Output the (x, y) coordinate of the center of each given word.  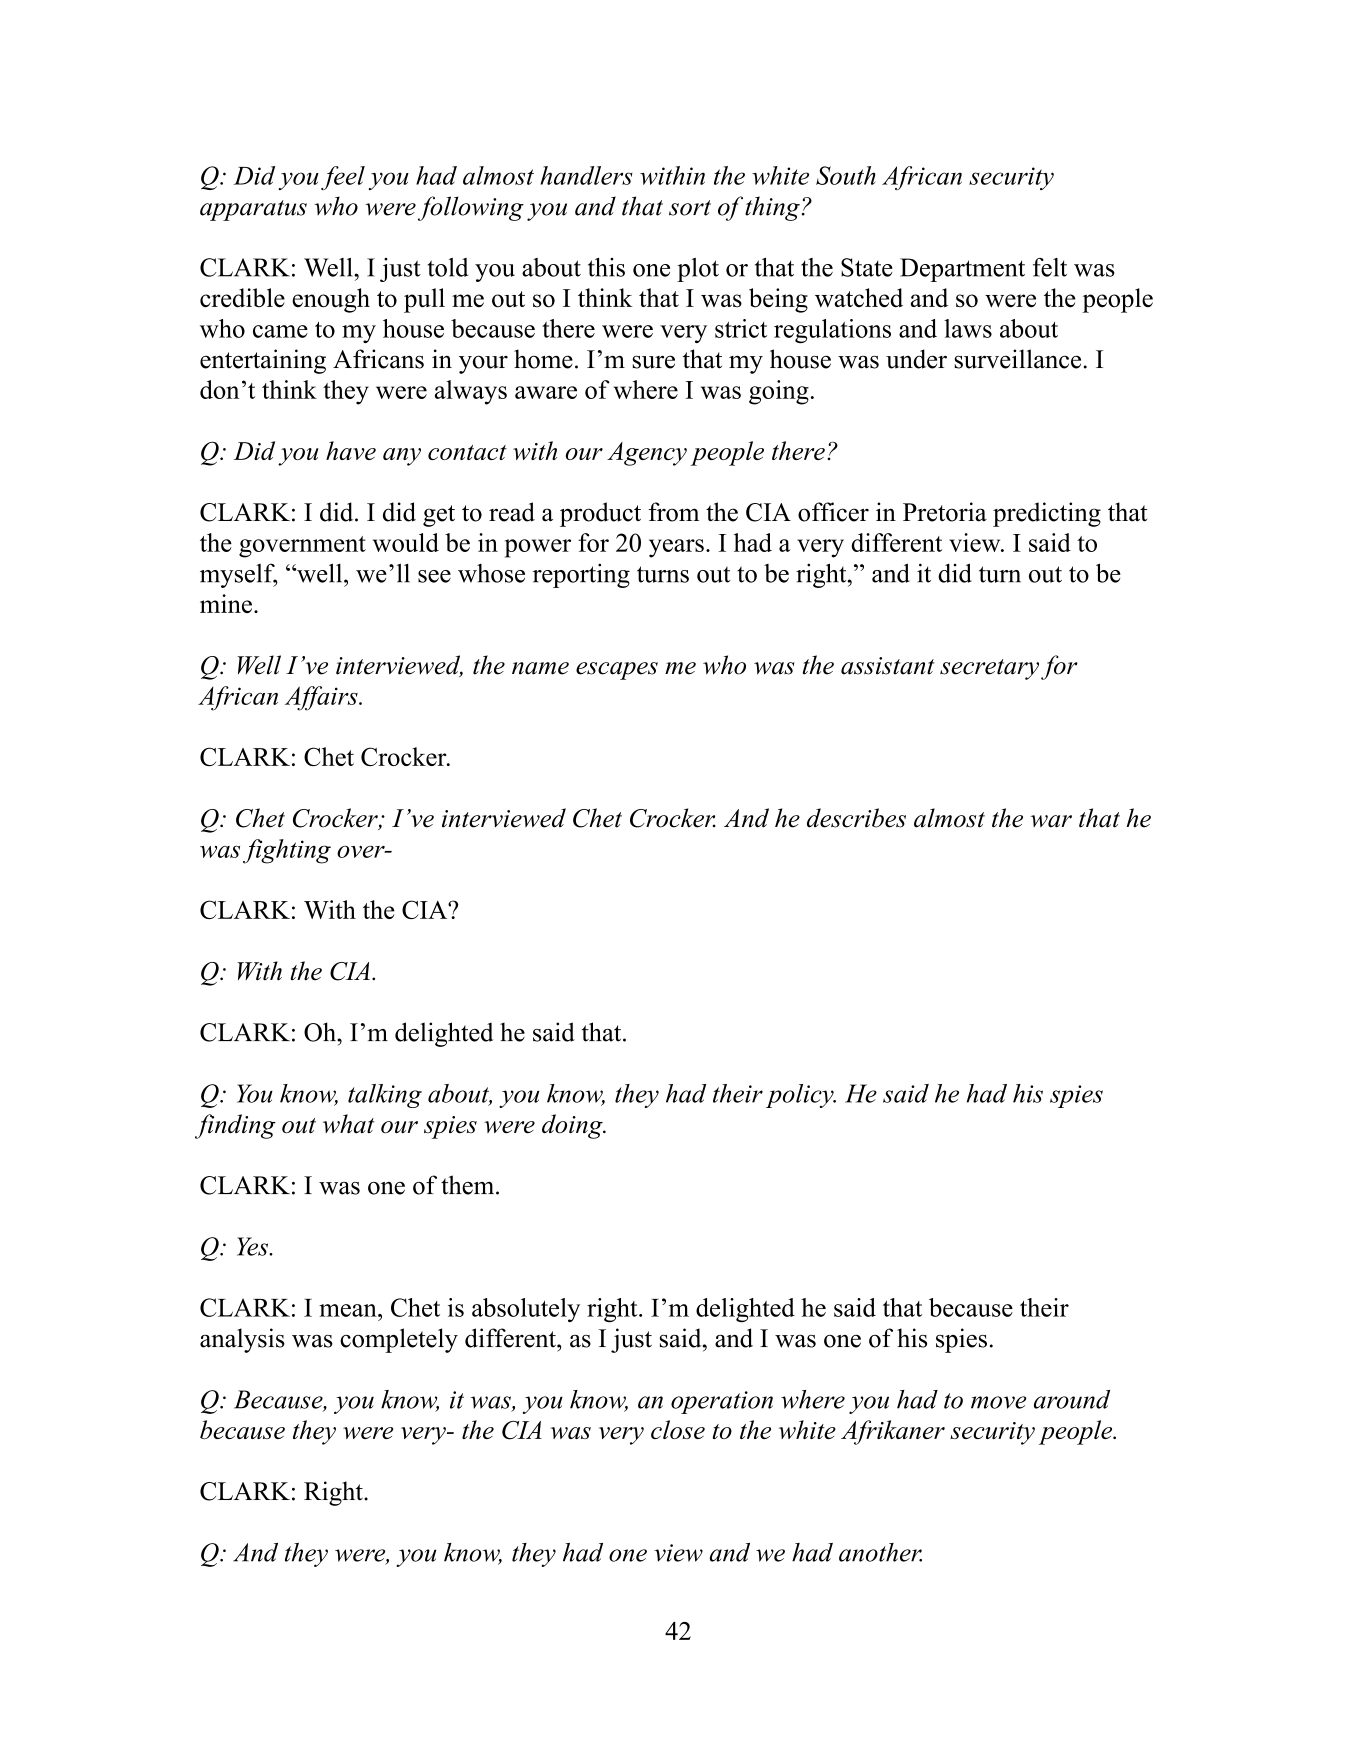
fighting (287, 851)
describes (856, 818)
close (678, 1429)
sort (690, 208)
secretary (989, 669)
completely (399, 1340)
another (880, 1552)
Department (962, 270)
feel (343, 178)
